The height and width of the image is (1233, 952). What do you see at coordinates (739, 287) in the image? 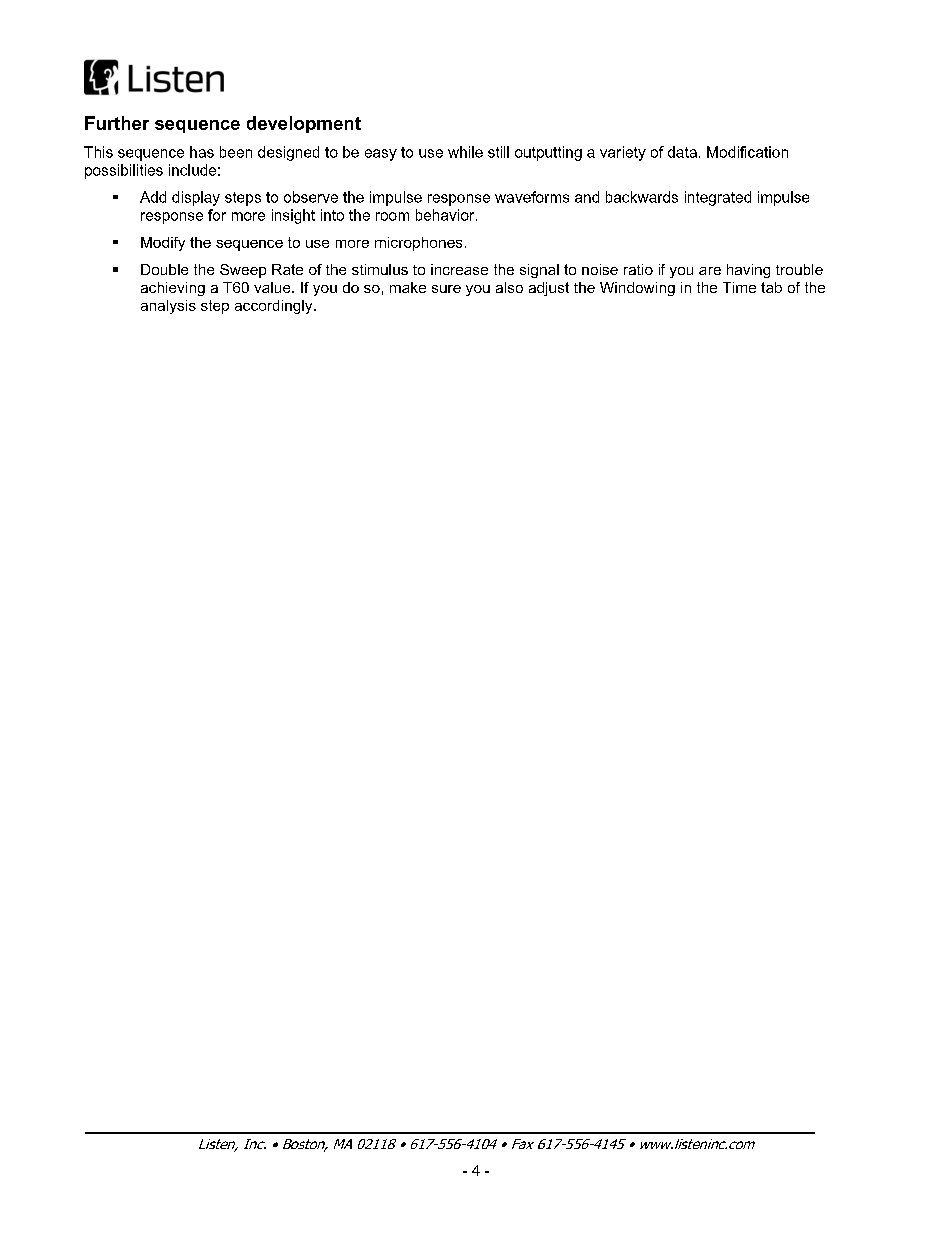
I see `Time` at bounding box center [739, 287].
